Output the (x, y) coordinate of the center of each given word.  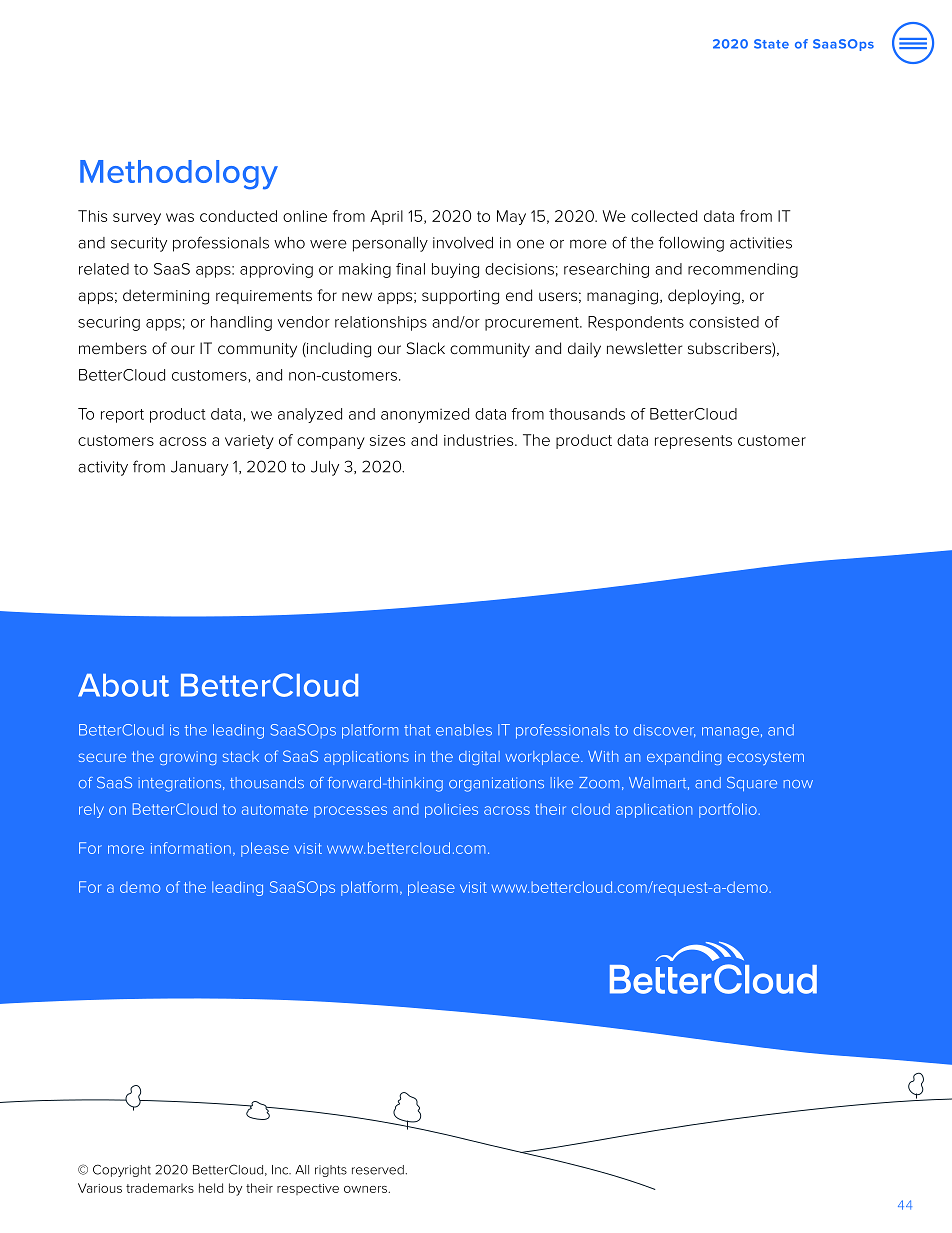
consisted (724, 322)
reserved (378, 1170)
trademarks (160, 1188)
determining (166, 297)
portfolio (729, 810)
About (123, 685)
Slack (425, 348)
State (771, 44)
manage (730, 733)
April (386, 217)
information (191, 848)
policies (451, 810)
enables (464, 730)
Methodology (179, 175)
